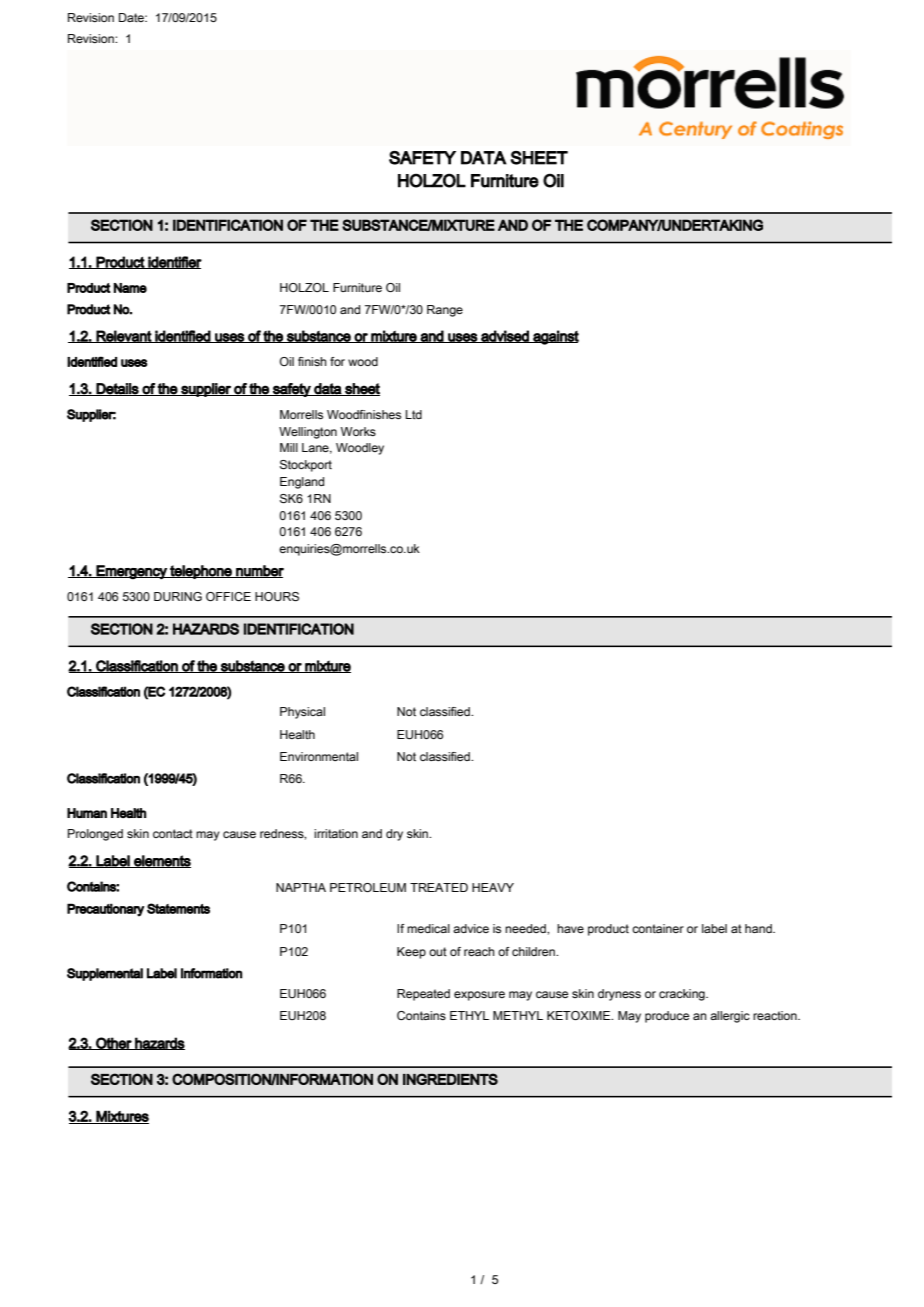 Image resolution: width=924 pixels, height=1307 pixels. What do you see at coordinates (505, 336) in the image?
I see `advised` at bounding box center [505, 336].
